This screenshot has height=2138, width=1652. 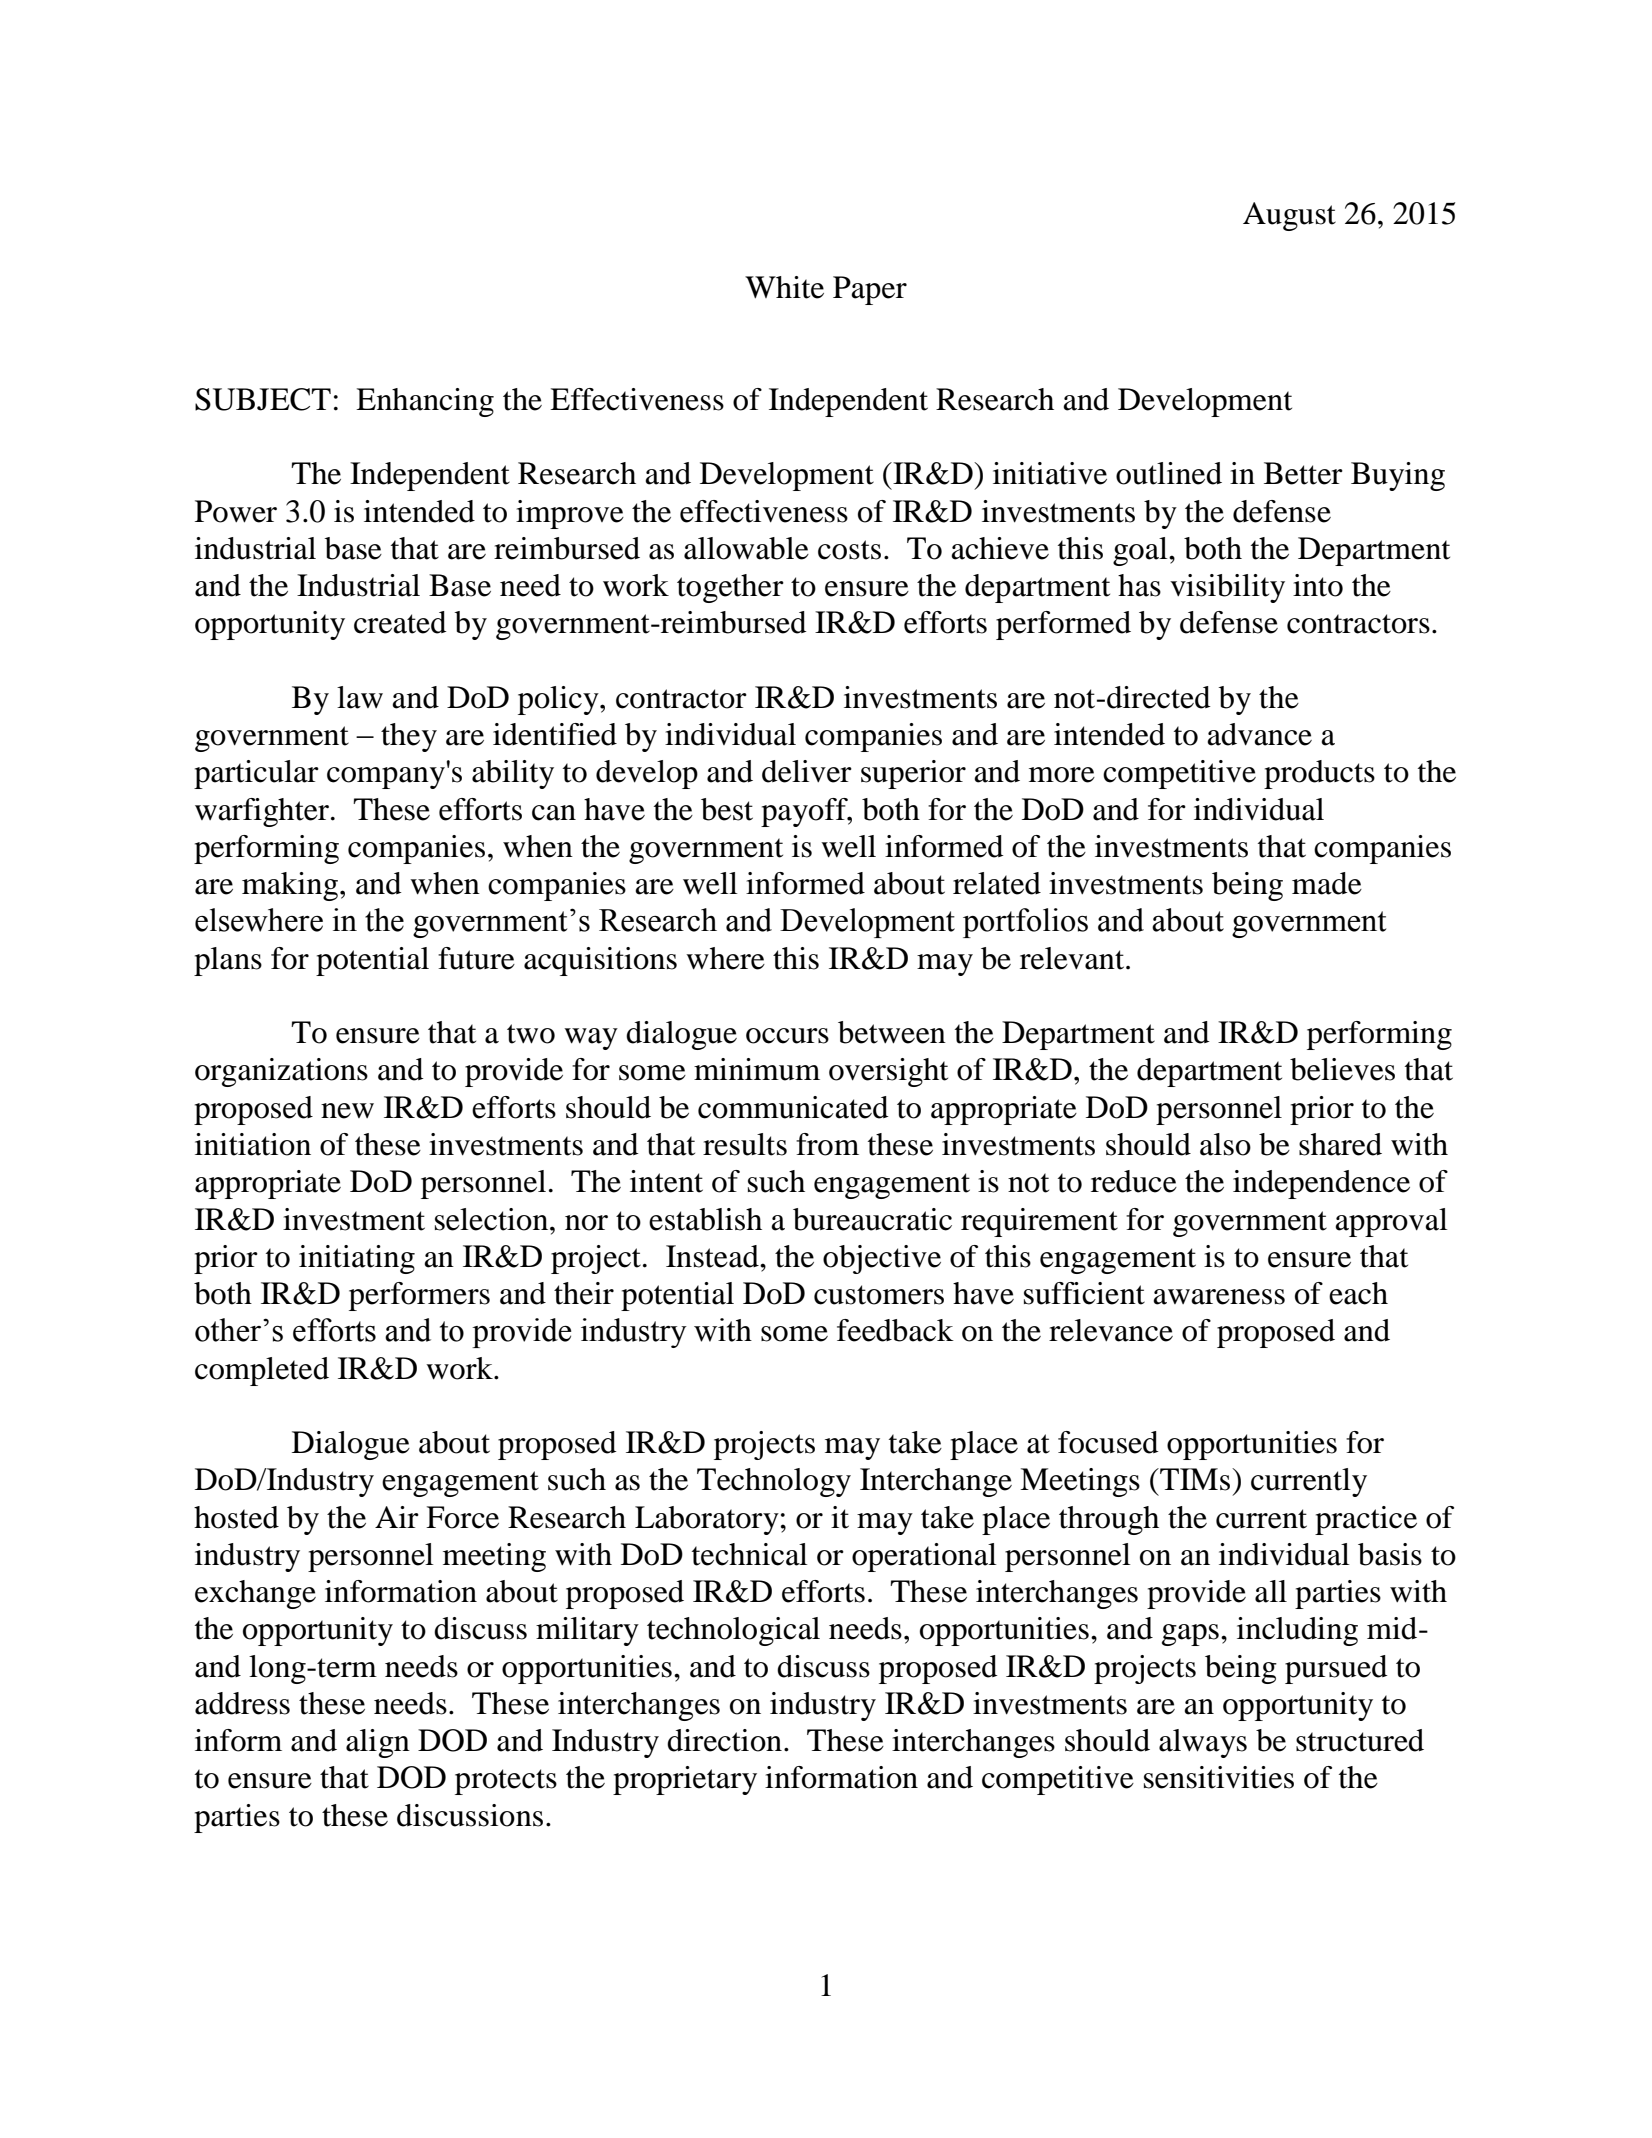 I want to click on completed, so click(x=262, y=1371).
